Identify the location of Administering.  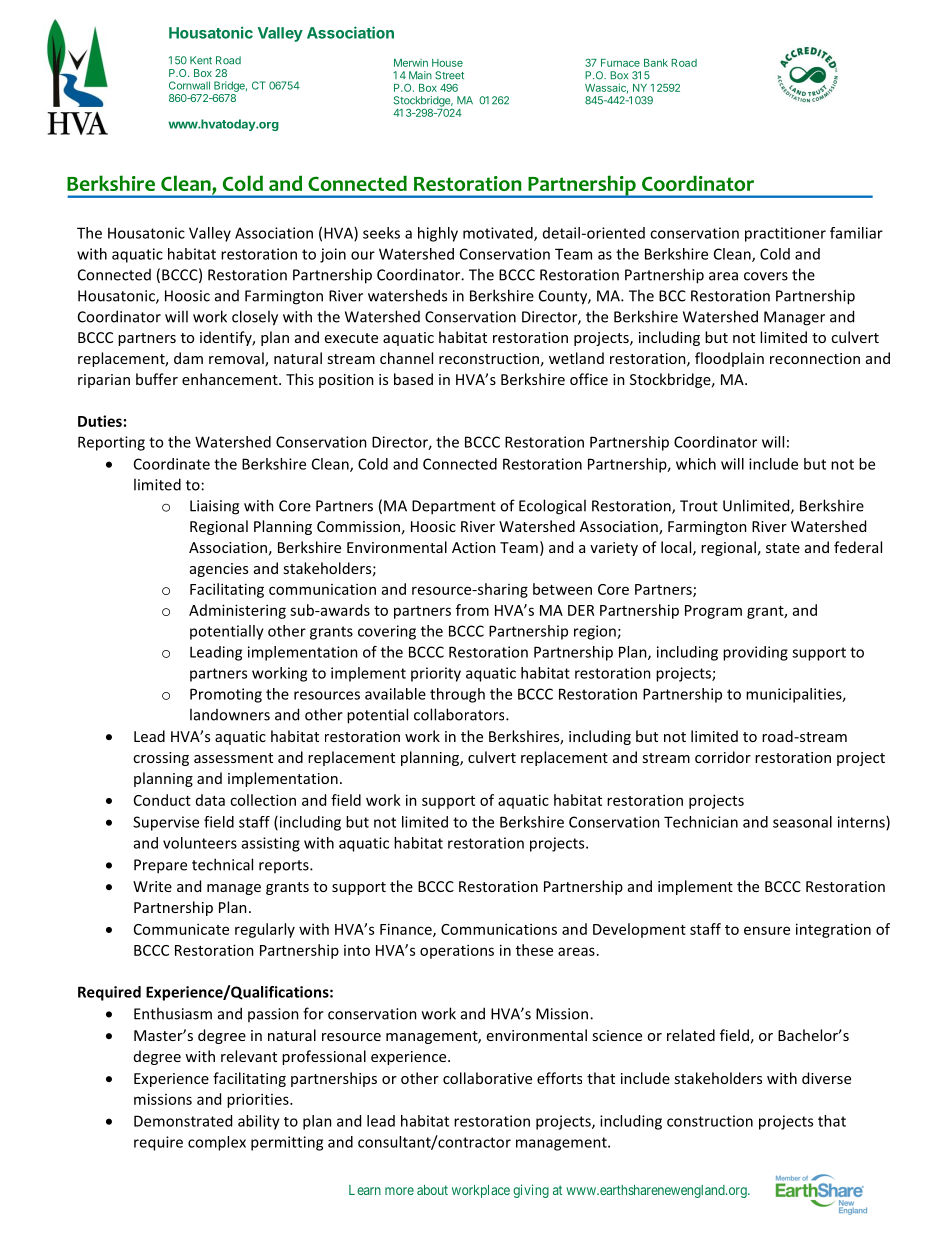
(237, 611).
